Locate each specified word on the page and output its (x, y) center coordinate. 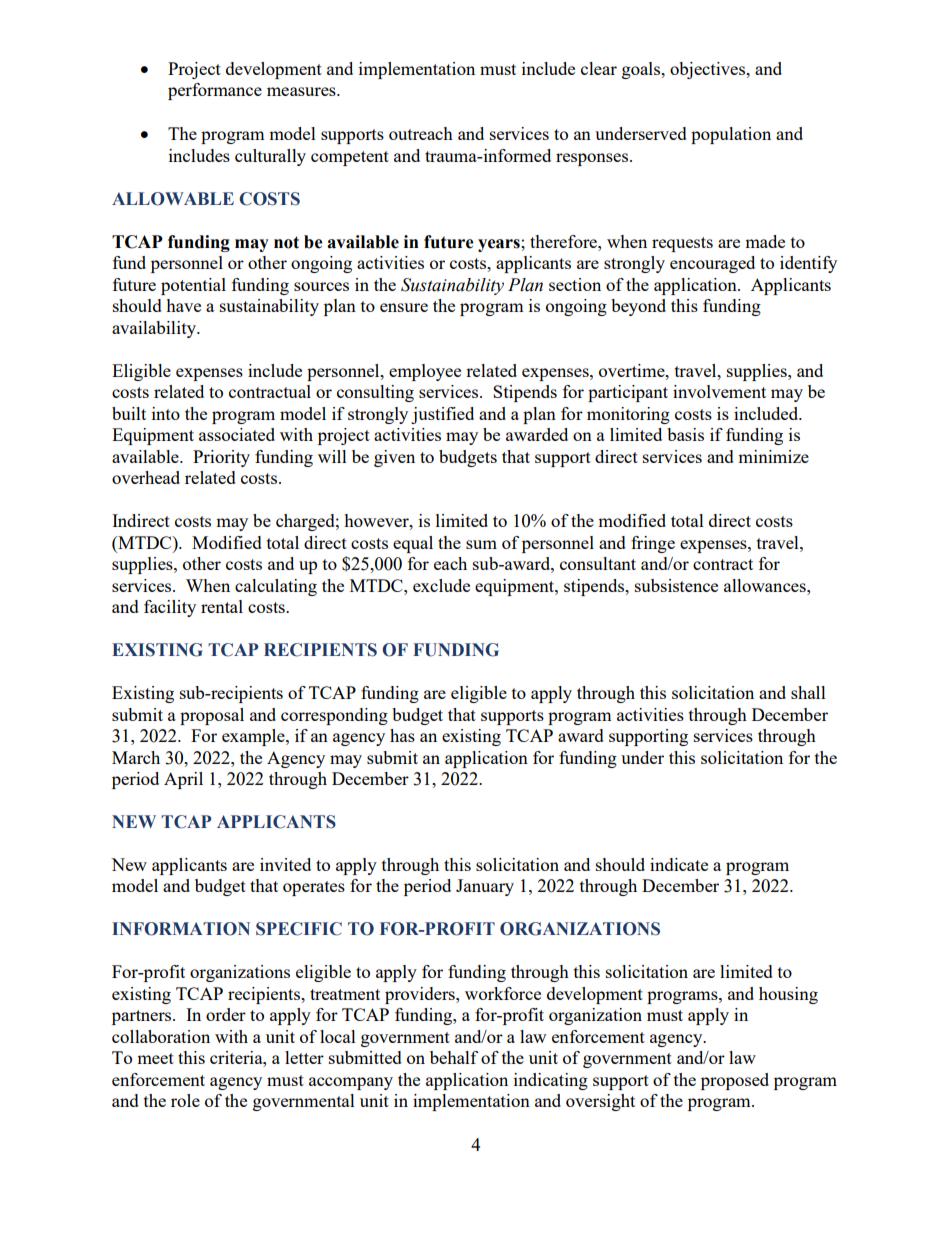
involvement (719, 391)
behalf (454, 1057)
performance (215, 91)
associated (237, 434)
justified (442, 415)
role (185, 1100)
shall (808, 692)
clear (599, 68)
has (402, 735)
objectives (709, 70)
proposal (212, 716)
